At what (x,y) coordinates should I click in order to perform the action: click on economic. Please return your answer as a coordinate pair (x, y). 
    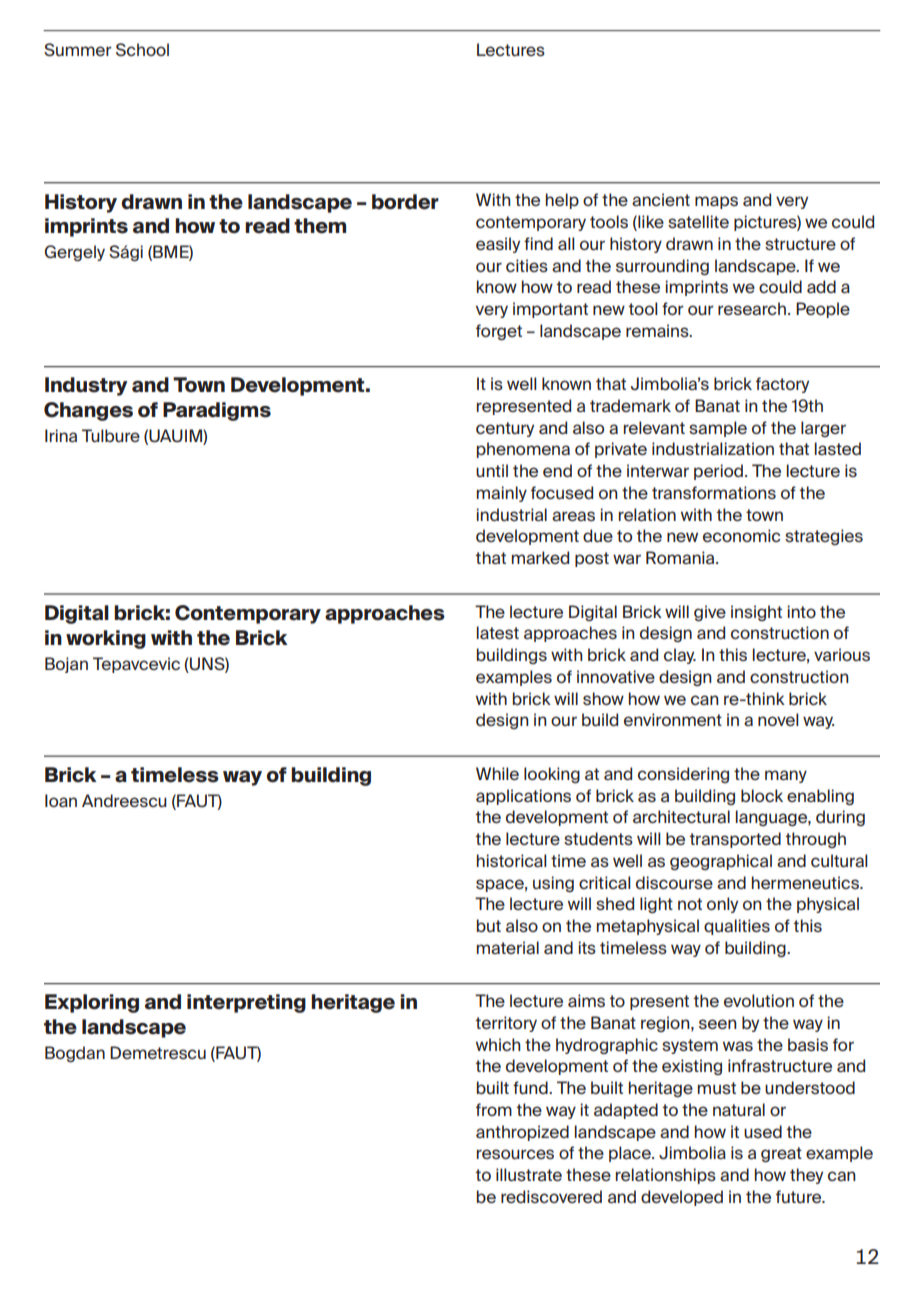
    Looking at the image, I should click on (742, 535).
